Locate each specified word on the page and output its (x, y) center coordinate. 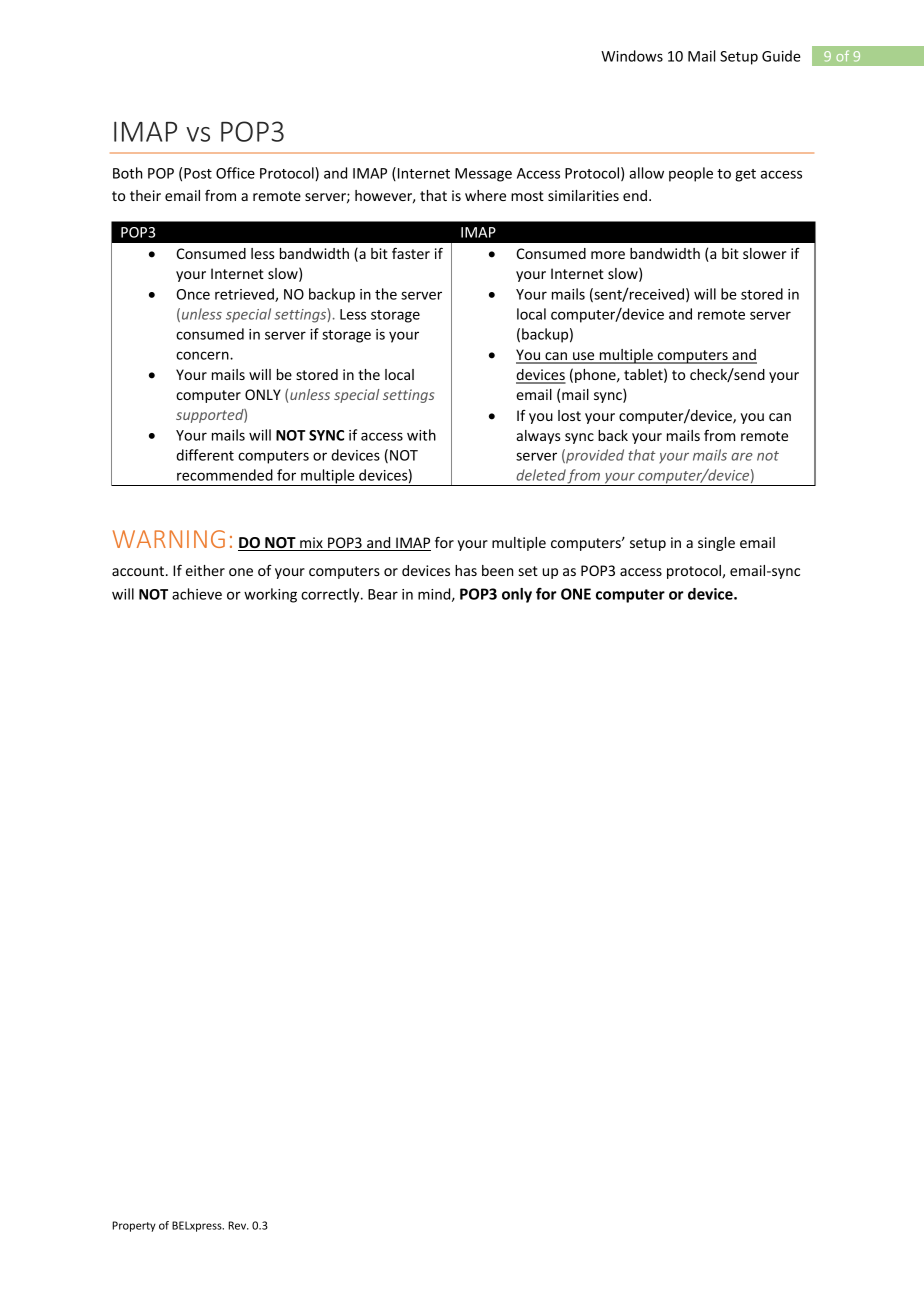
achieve (197, 594)
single (716, 544)
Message (483, 175)
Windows (632, 56)
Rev (238, 1225)
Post (198, 173)
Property (134, 1226)
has (466, 570)
